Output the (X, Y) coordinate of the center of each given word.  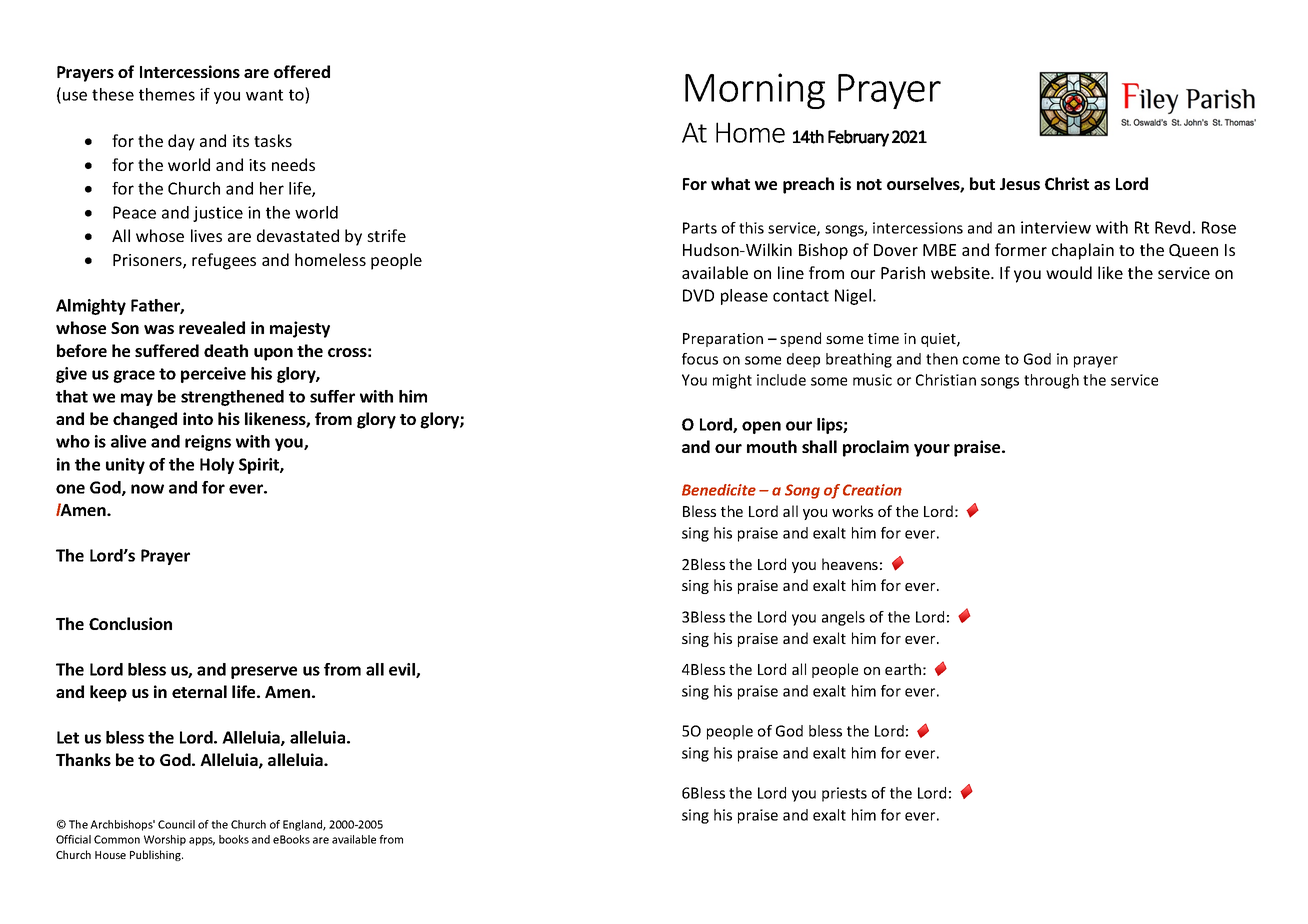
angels (843, 618)
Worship (165, 840)
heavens (850, 564)
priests (844, 794)
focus (700, 359)
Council (176, 824)
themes (167, 94)
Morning (755, 91)
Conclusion (130, 623)
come (981, 360)
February (858, 138)
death (226, 350)
